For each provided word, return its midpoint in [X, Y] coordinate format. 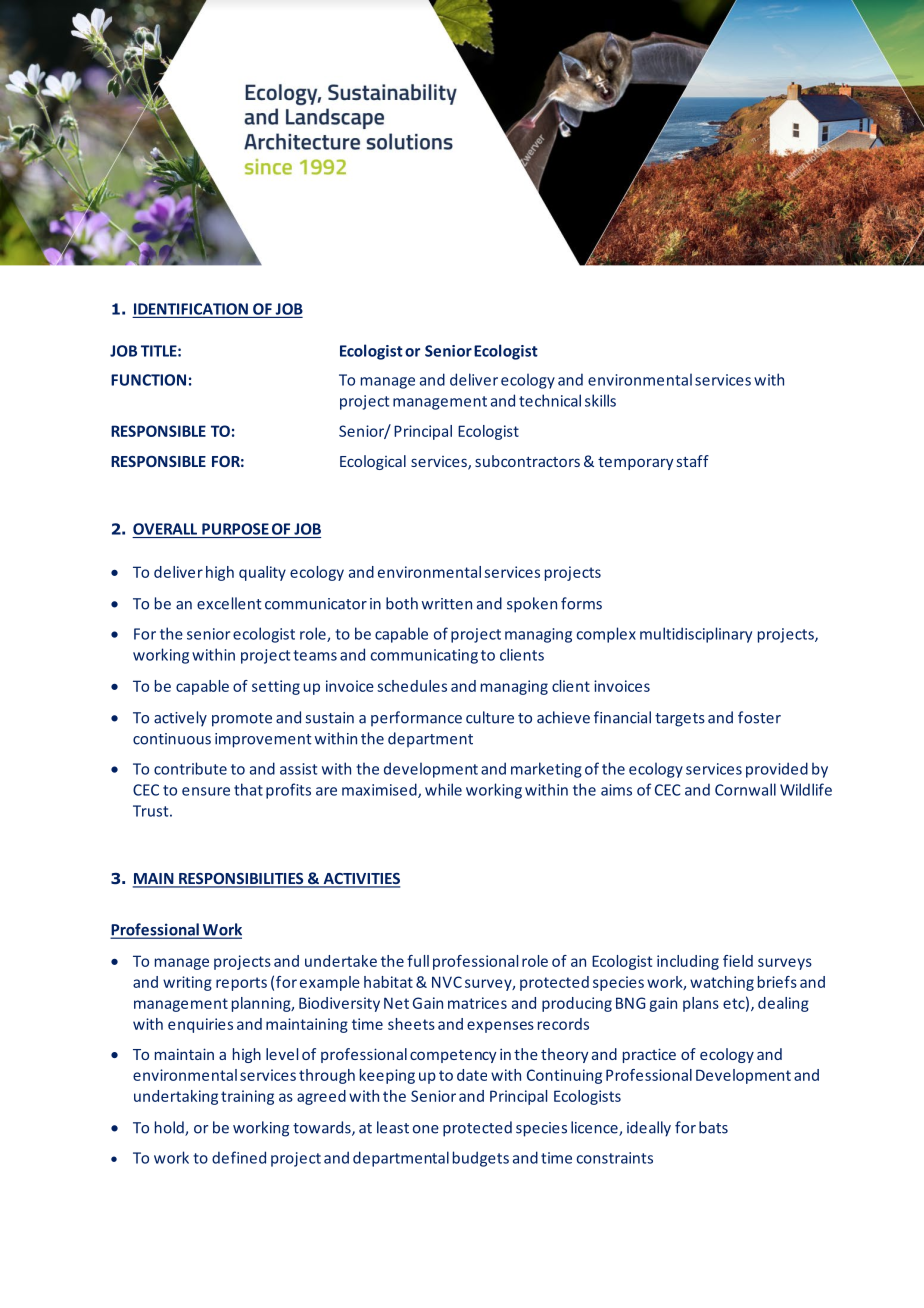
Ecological [373, 462]
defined [239, 1157]
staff [693, 461]
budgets [481, 1159]
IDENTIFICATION [191, 309]
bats [713, 1127]
